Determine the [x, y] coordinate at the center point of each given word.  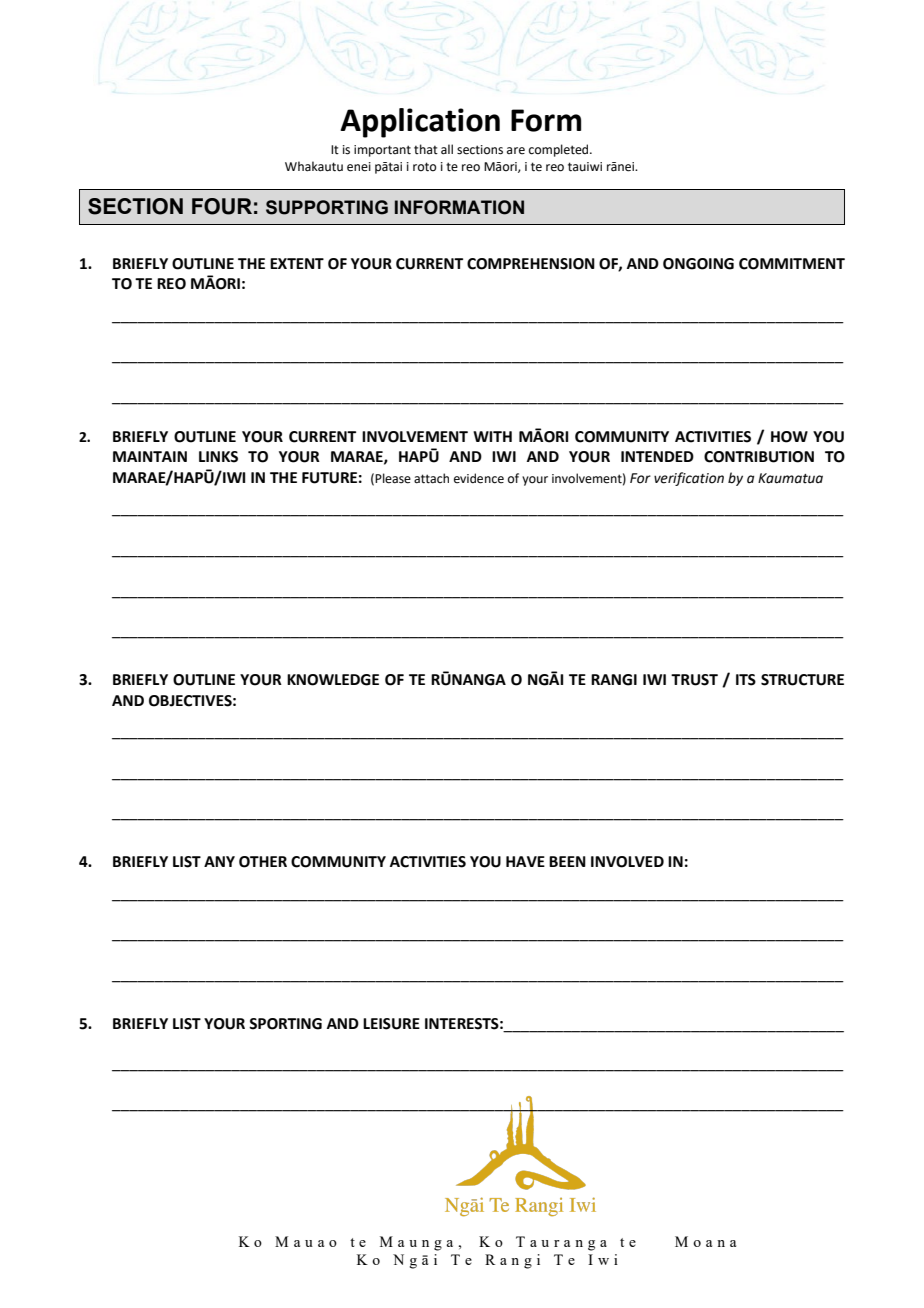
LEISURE [391, 1024]
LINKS [218, 457]
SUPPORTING [327, 207]
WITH [492, 436]
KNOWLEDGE [333, 680]
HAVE [525, 861]
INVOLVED [627, 862]
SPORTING [285, 1024]
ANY [219, 861]
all [447, 149]
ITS [746, 680]
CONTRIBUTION [759, 457]
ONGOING [698, 264]
